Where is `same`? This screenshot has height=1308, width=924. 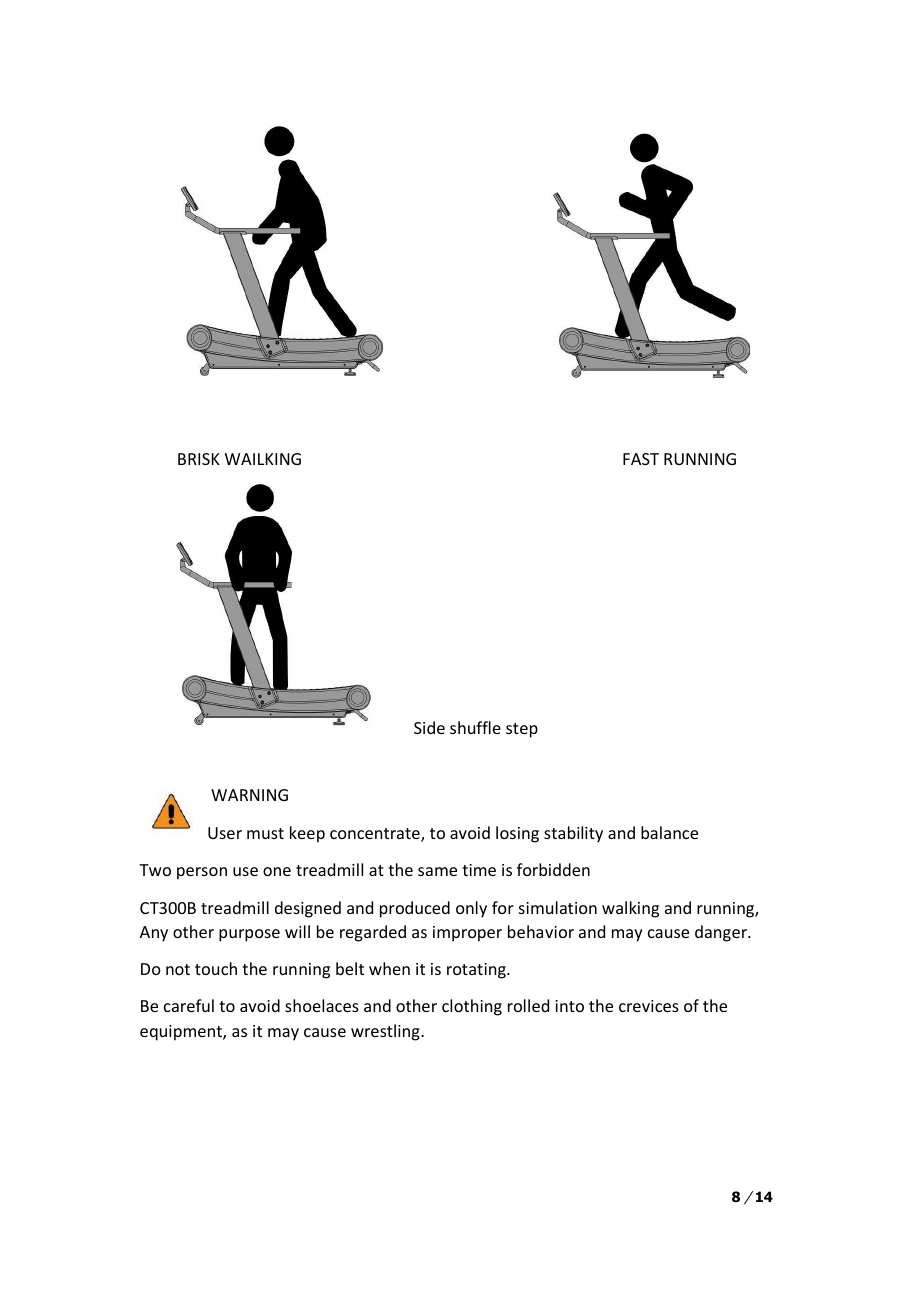
same is located at coordinates (437, 871).
